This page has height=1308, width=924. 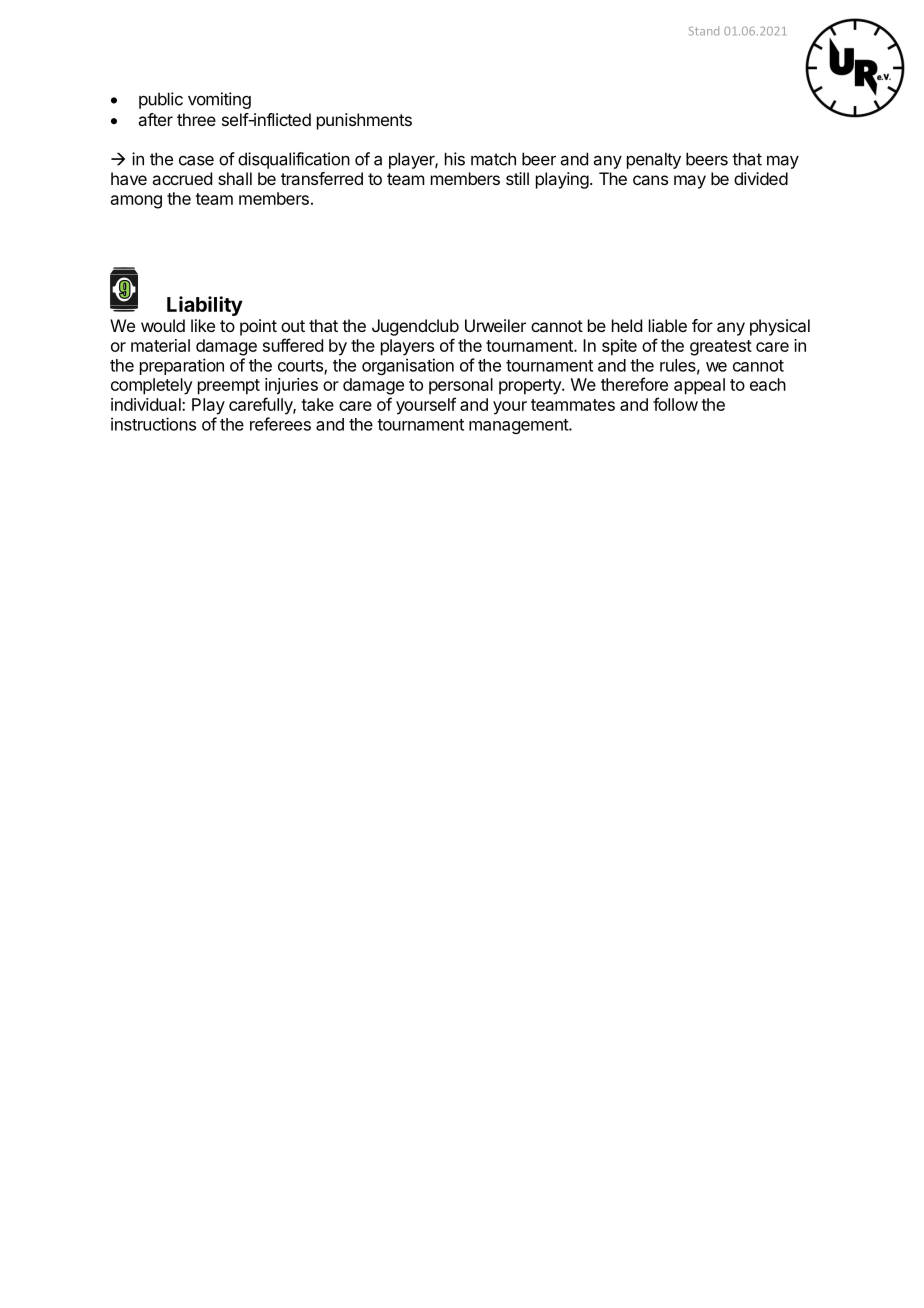 I want to click on liable, so click(x=668, y=325).
